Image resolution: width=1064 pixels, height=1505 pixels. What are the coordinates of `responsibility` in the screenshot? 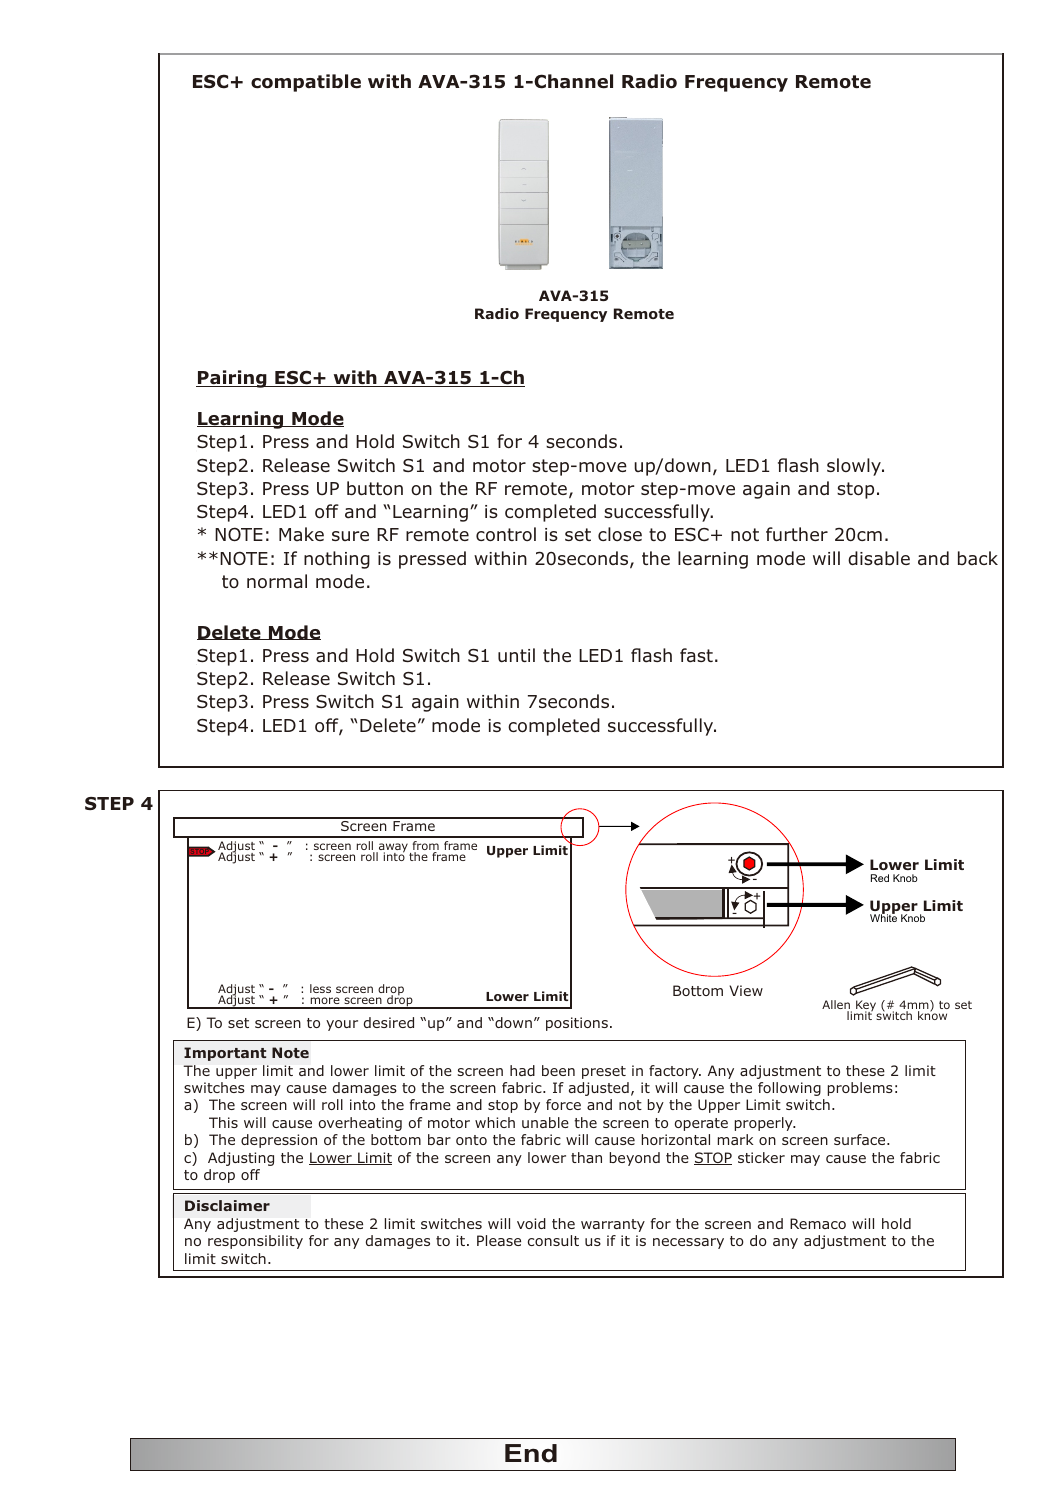 It's located at (255, 1242).
